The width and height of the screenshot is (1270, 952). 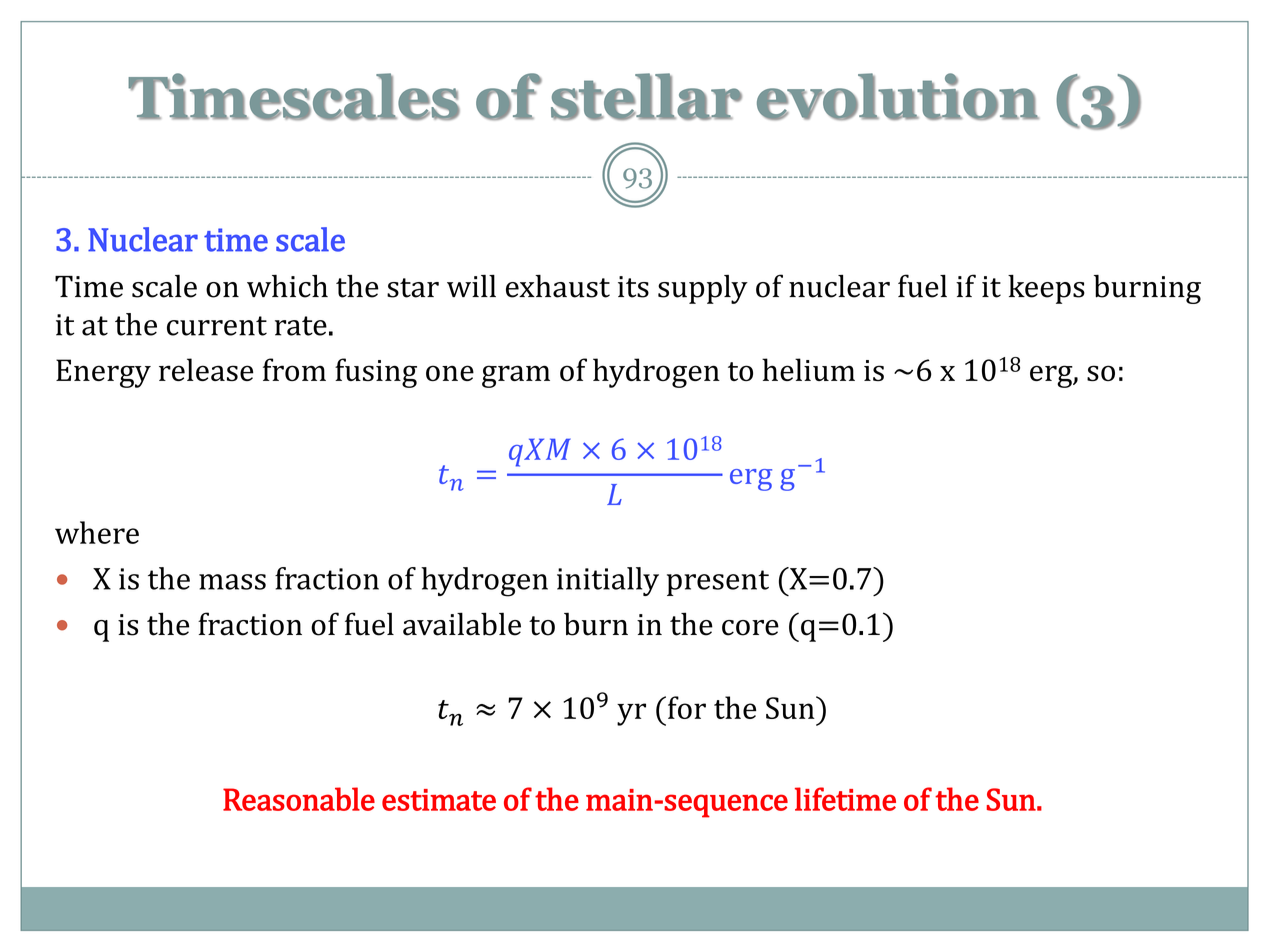 I want to click on release, so click(x=206, y=369).
